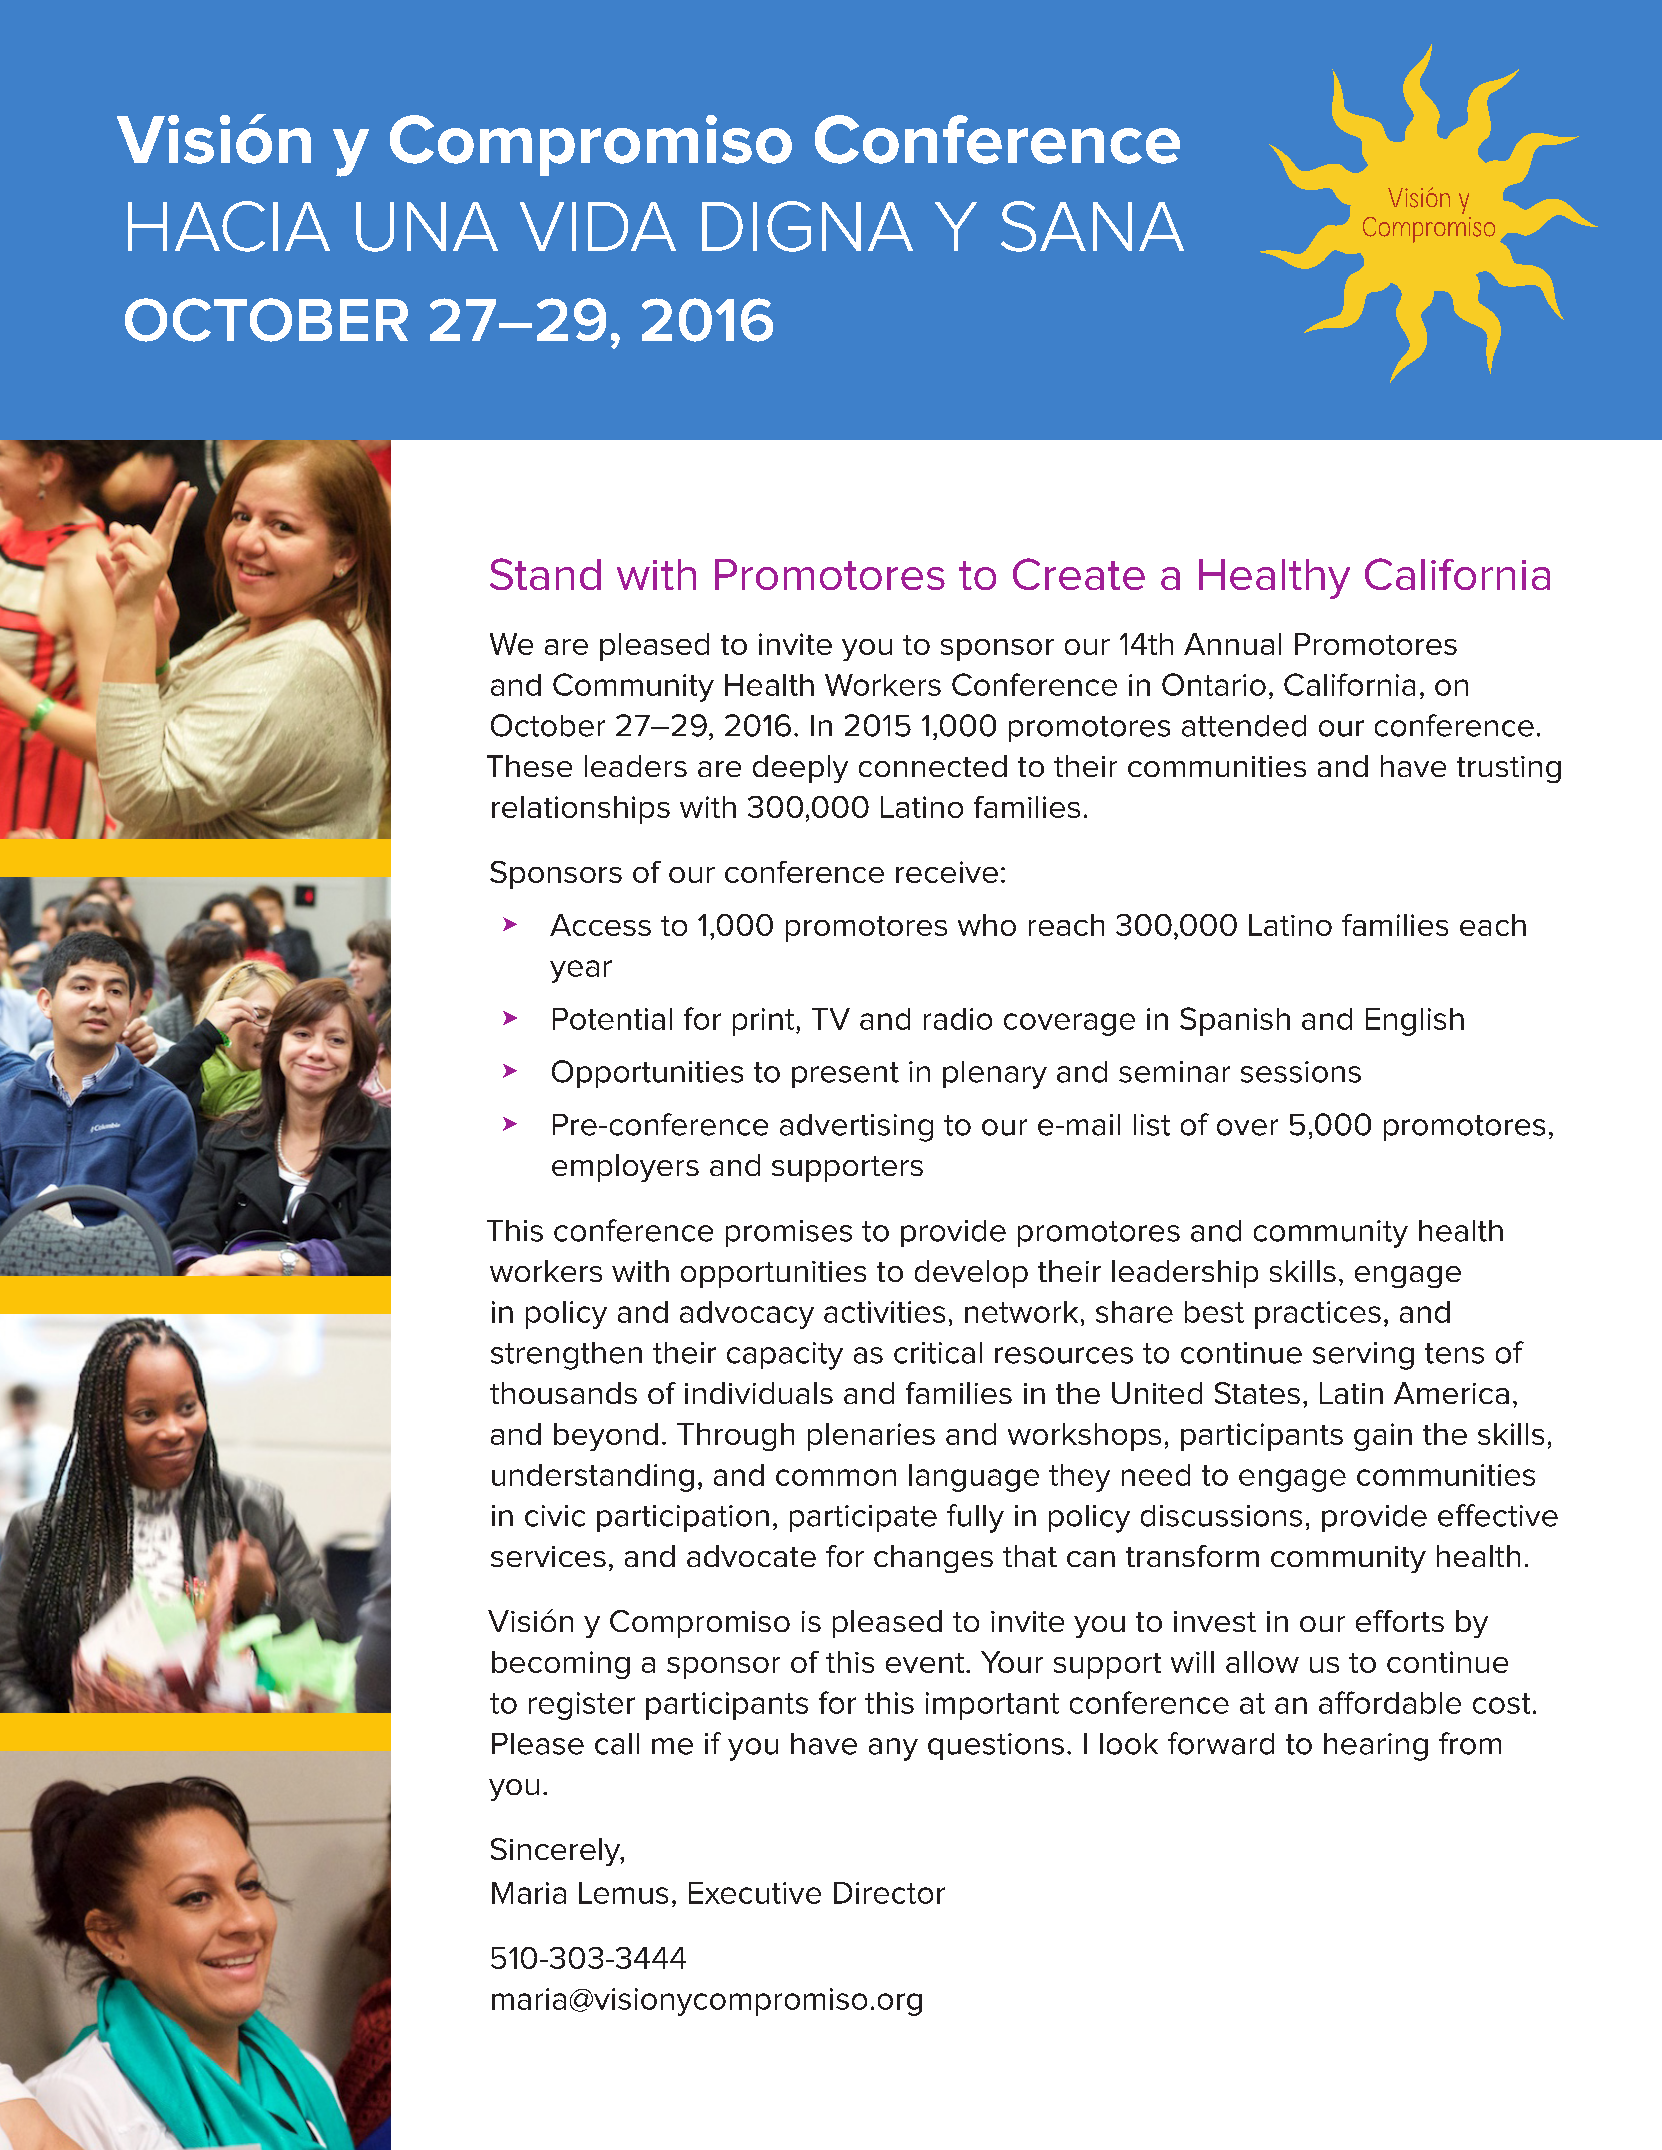  I want to click on language, so click(974, 1478).
